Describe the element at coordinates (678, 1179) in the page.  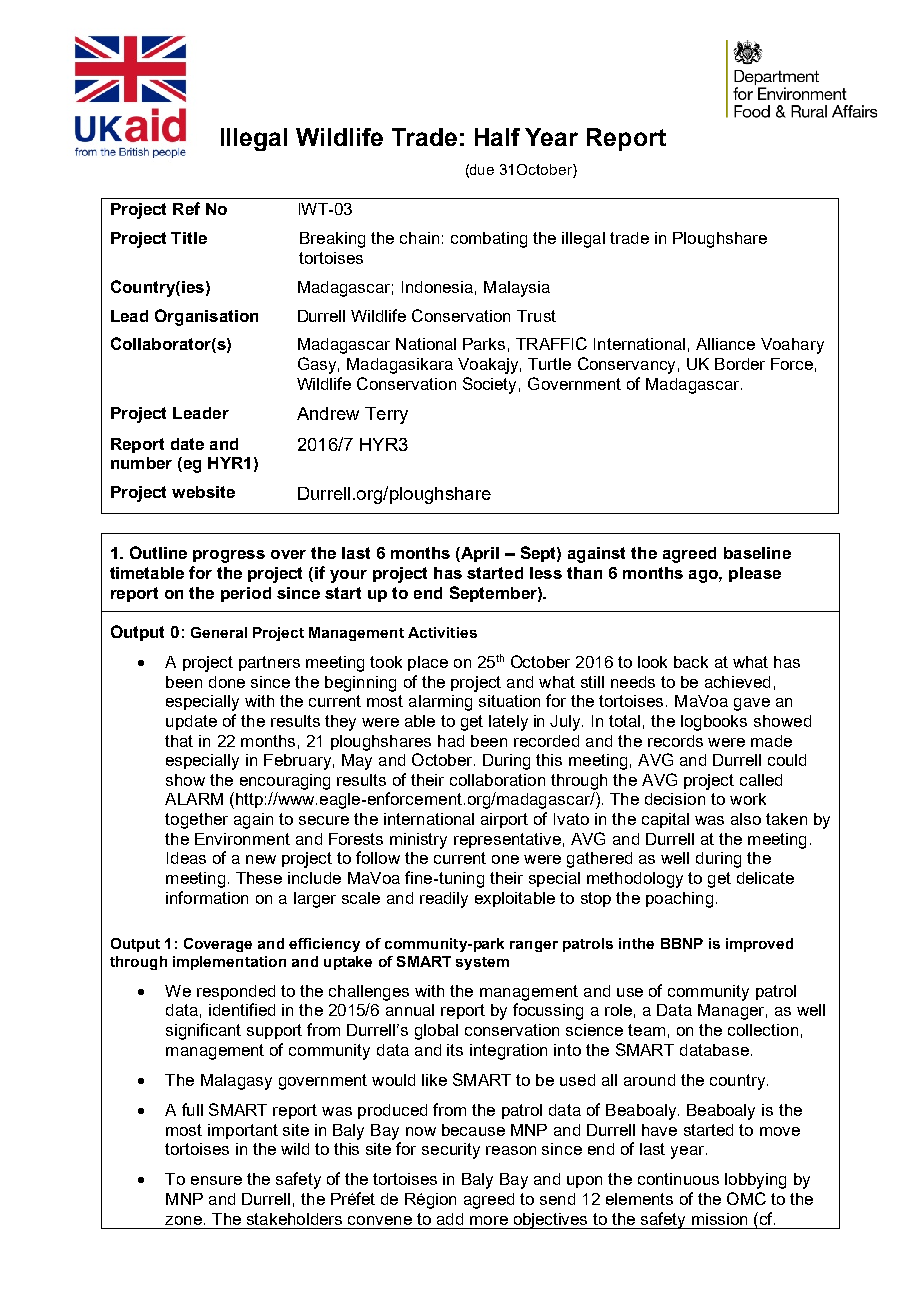
I see `continuous` at that location.
